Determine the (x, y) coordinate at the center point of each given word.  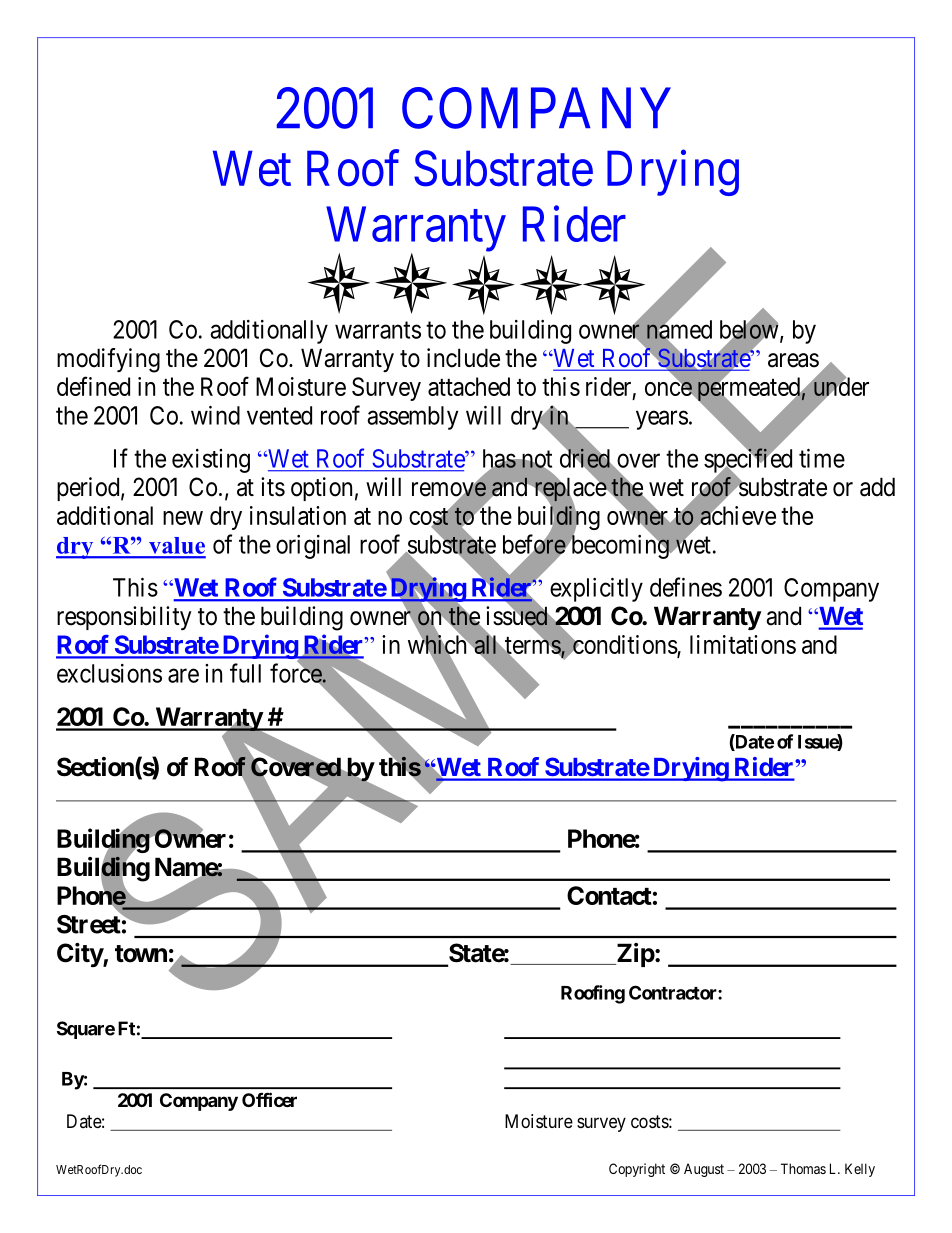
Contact (609, 895)
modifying (108, 360)
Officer (269, 1099)
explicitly (596, 589)
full (245, 673)
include (463, 358)
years (662, 420)
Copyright (637, 1170)
